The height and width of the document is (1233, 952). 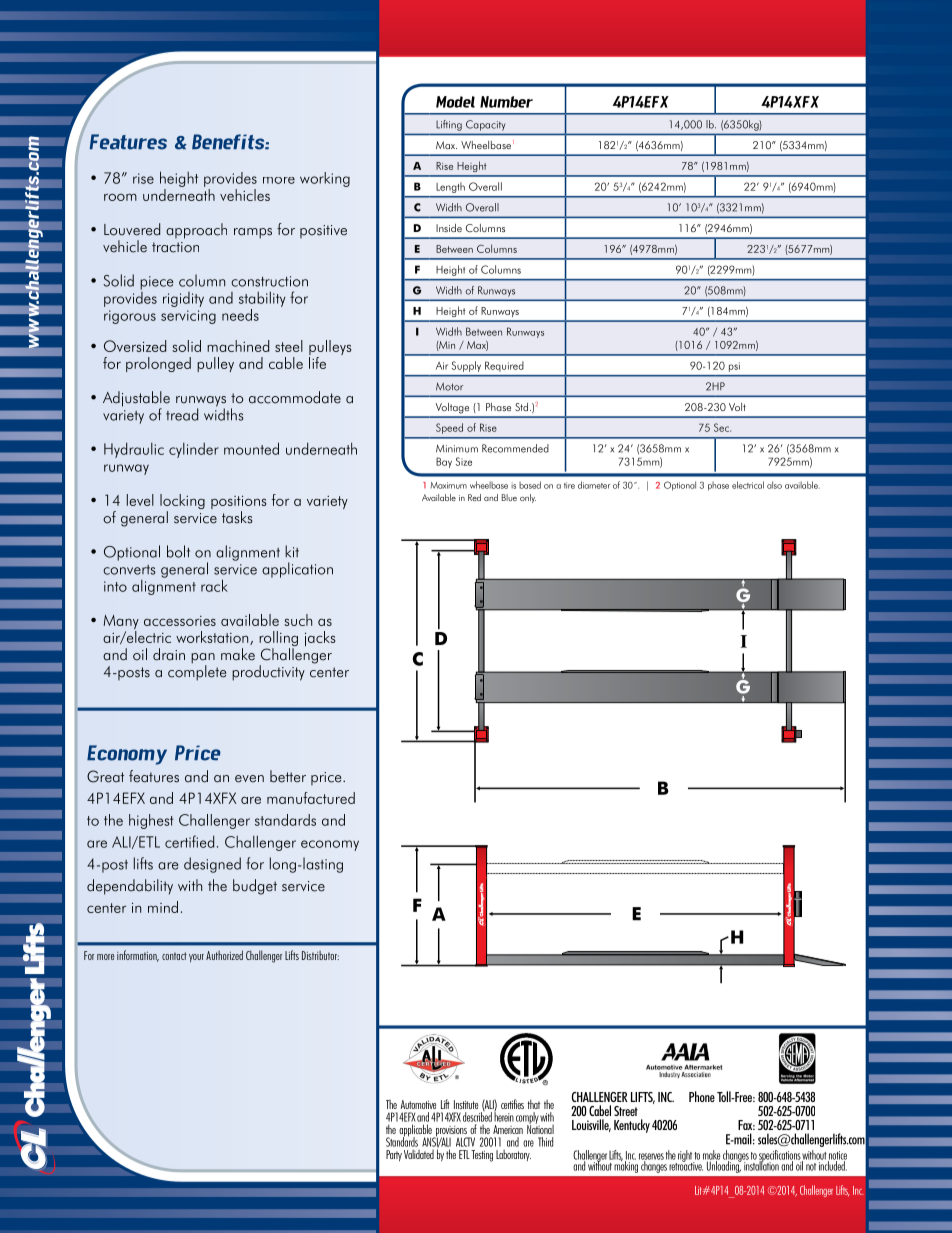 What do you see at coordinates (394, 1156) in the document?
I see `Party` at bounding box center [394, 1156].
